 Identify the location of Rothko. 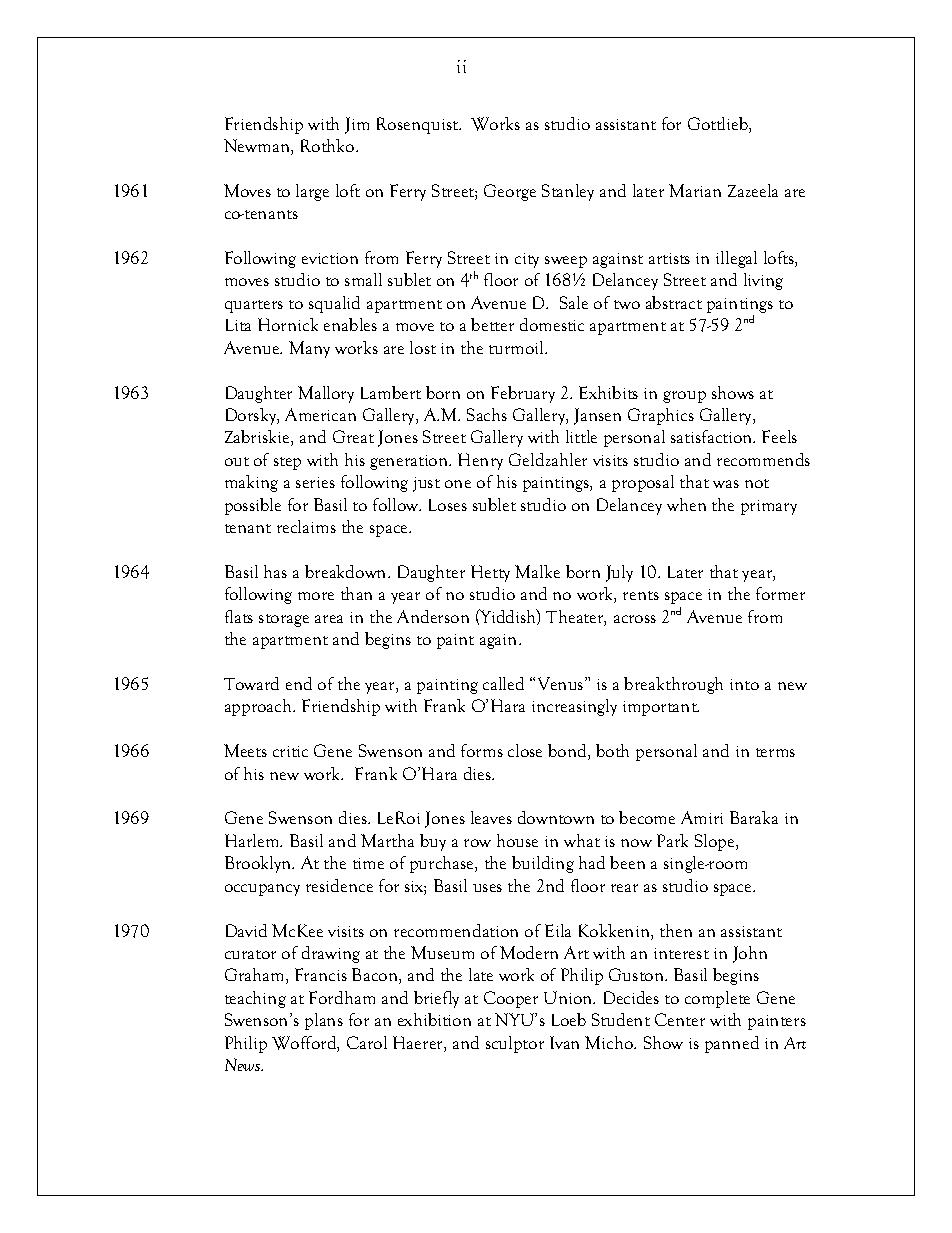
(329, 145).
